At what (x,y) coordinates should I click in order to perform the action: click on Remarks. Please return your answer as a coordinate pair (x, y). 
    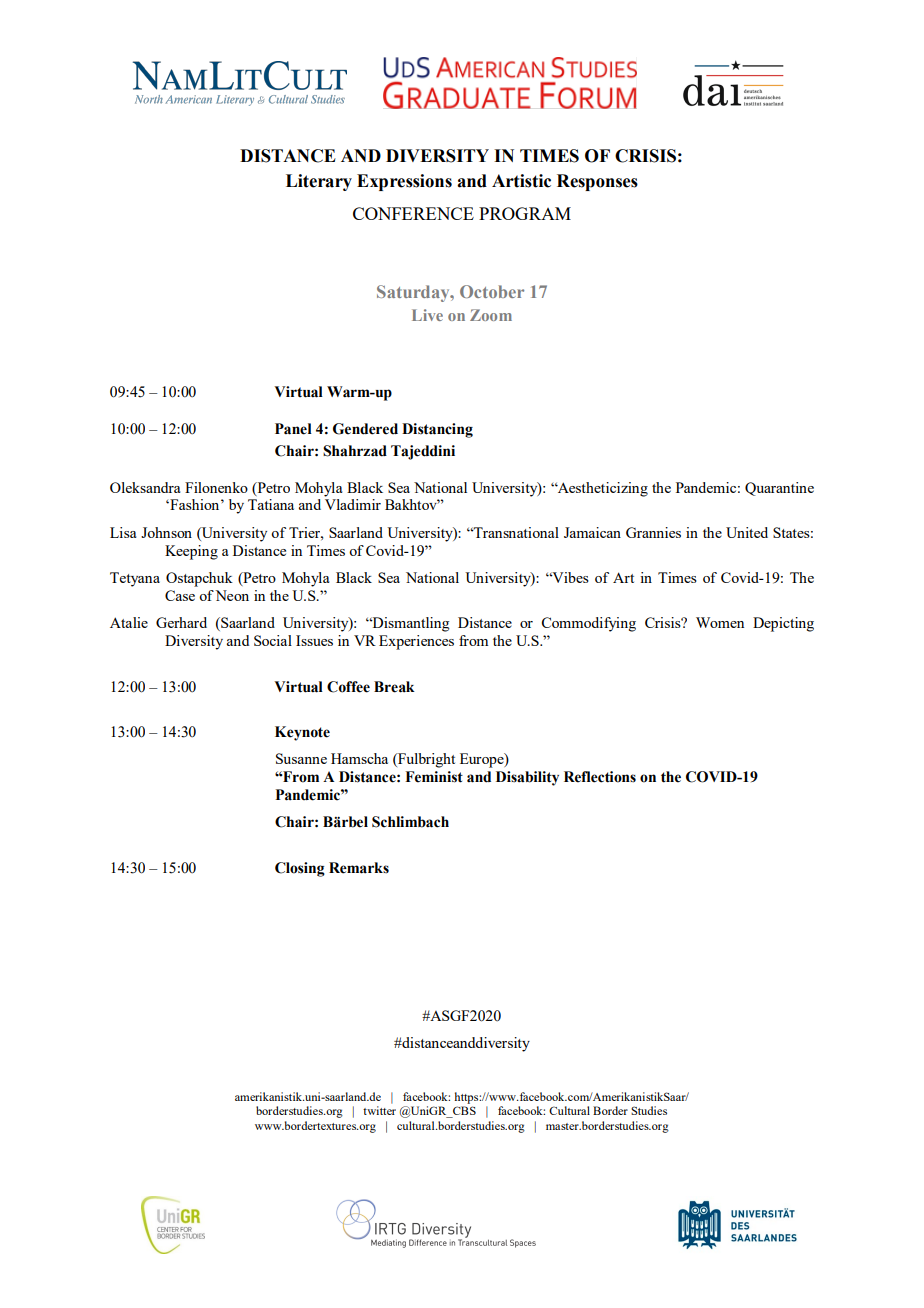
    Looking at the image, I should click on (359, 868).
